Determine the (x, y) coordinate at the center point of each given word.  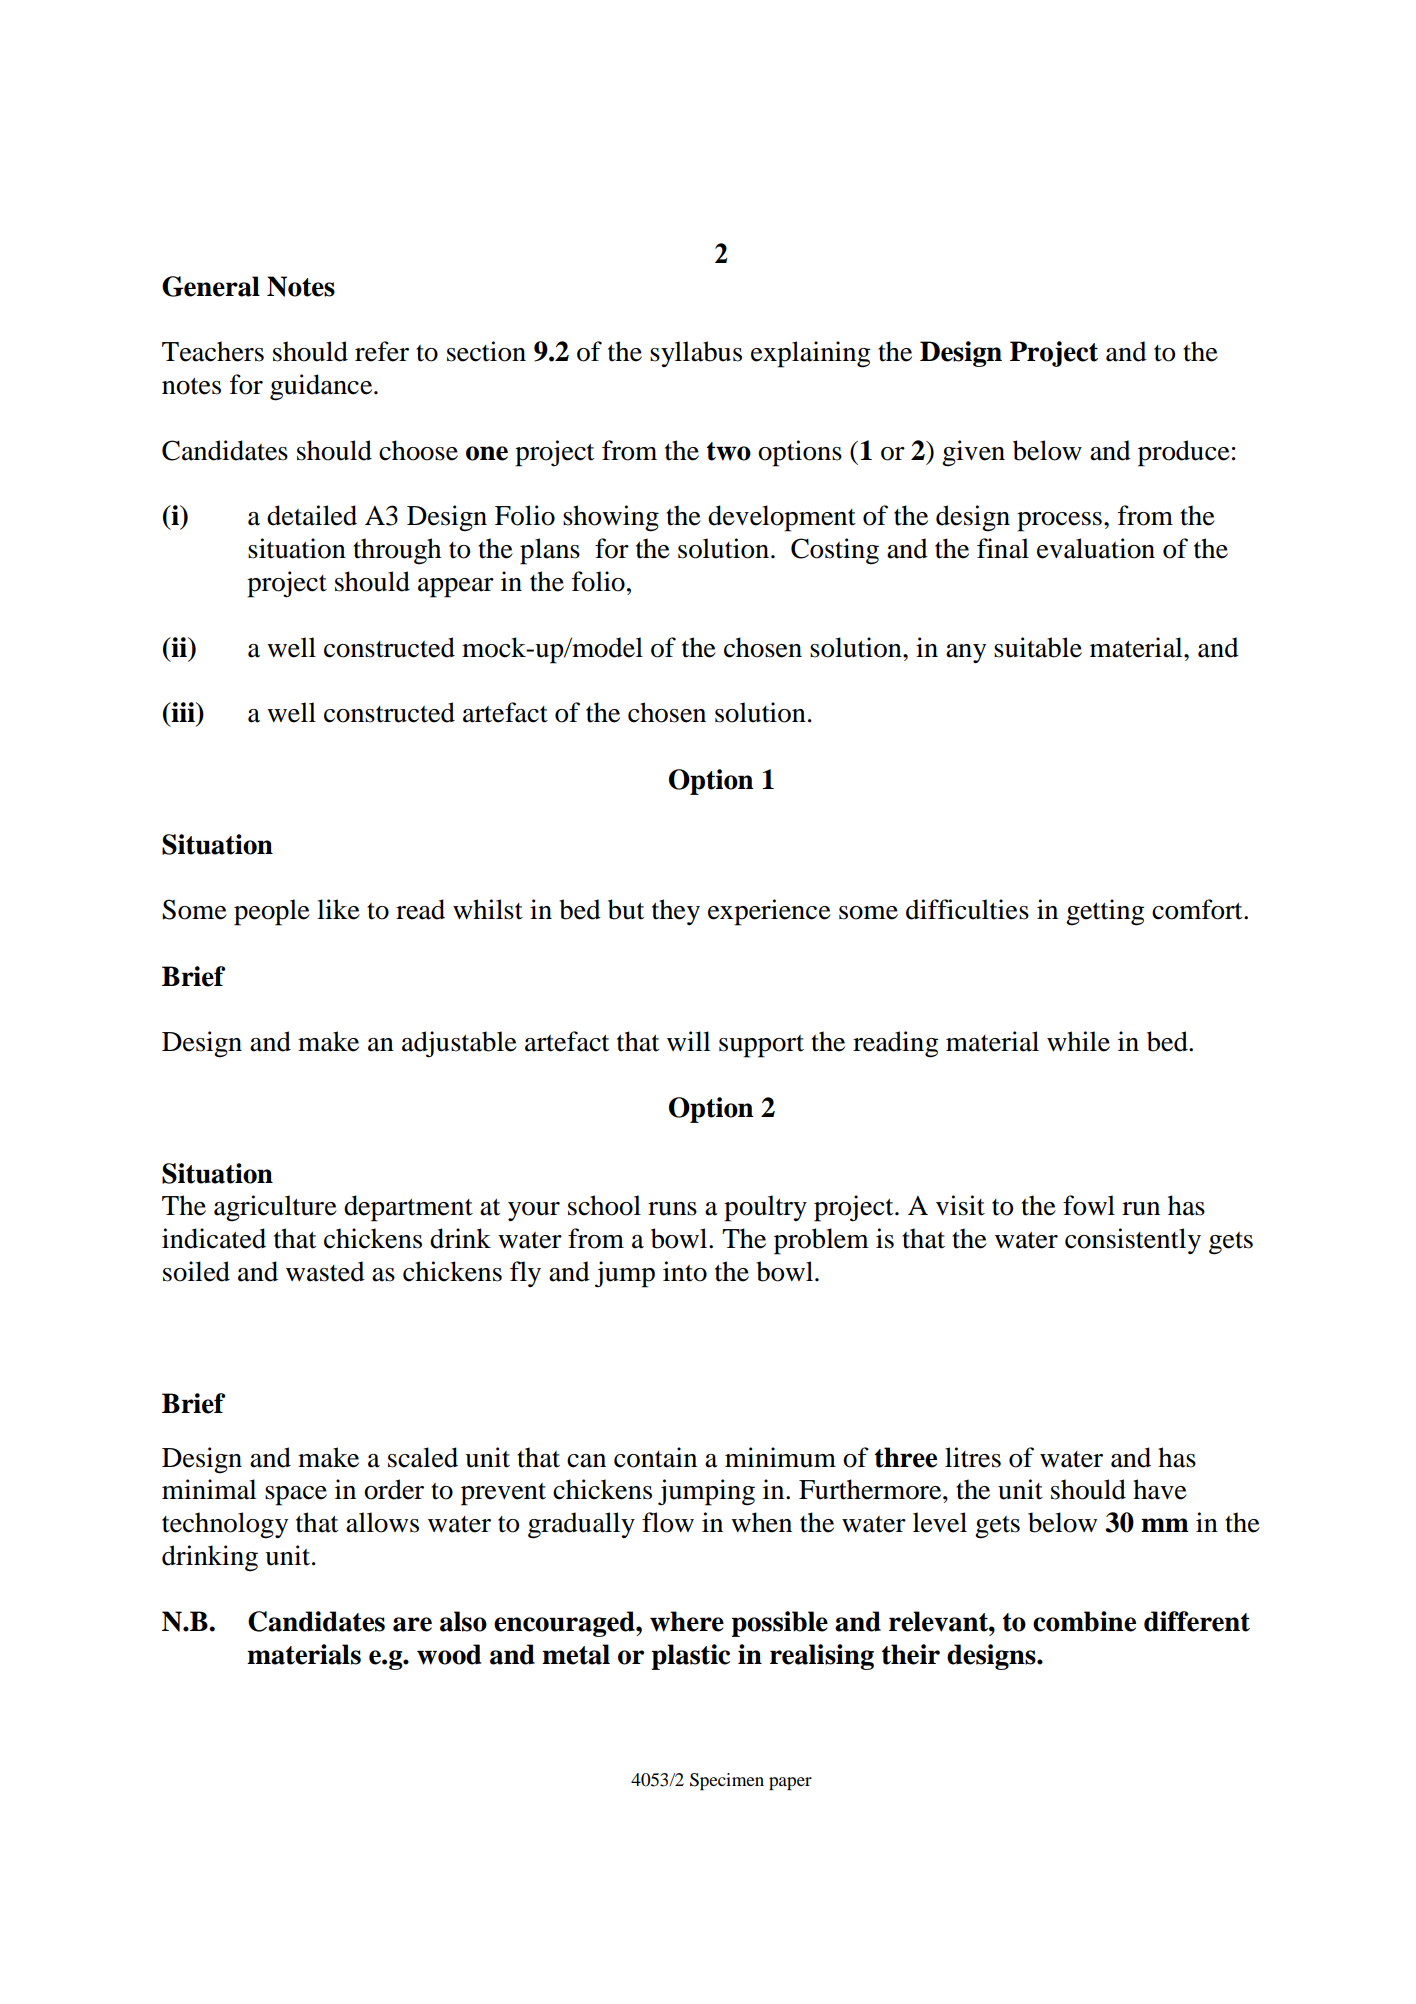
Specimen (727, 1781)
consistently (1133, 1241)
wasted (325, 1271)
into (685, 1271)
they (676, 912)
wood (449, 1654)
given (973, 453)
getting (1105, 912)
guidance (322, 387)
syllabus (696, 354)
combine (1084, 1621)
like (338, 909)
